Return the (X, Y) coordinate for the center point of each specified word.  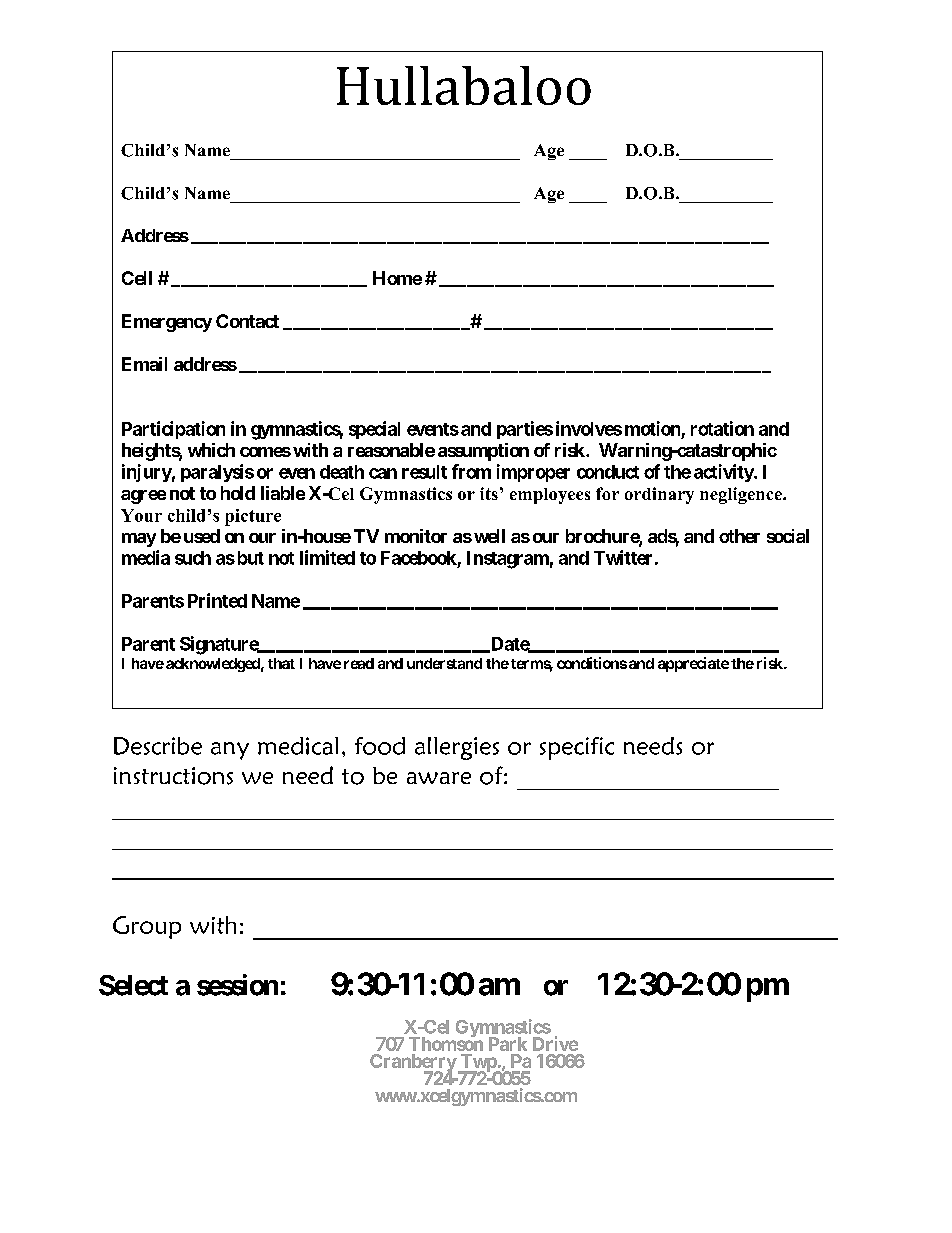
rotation (722, 428)
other (739, 536)
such (193, 558)
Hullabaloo (464, 85)
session (237, 985)
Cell (137, 278)
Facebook (419, 558)
